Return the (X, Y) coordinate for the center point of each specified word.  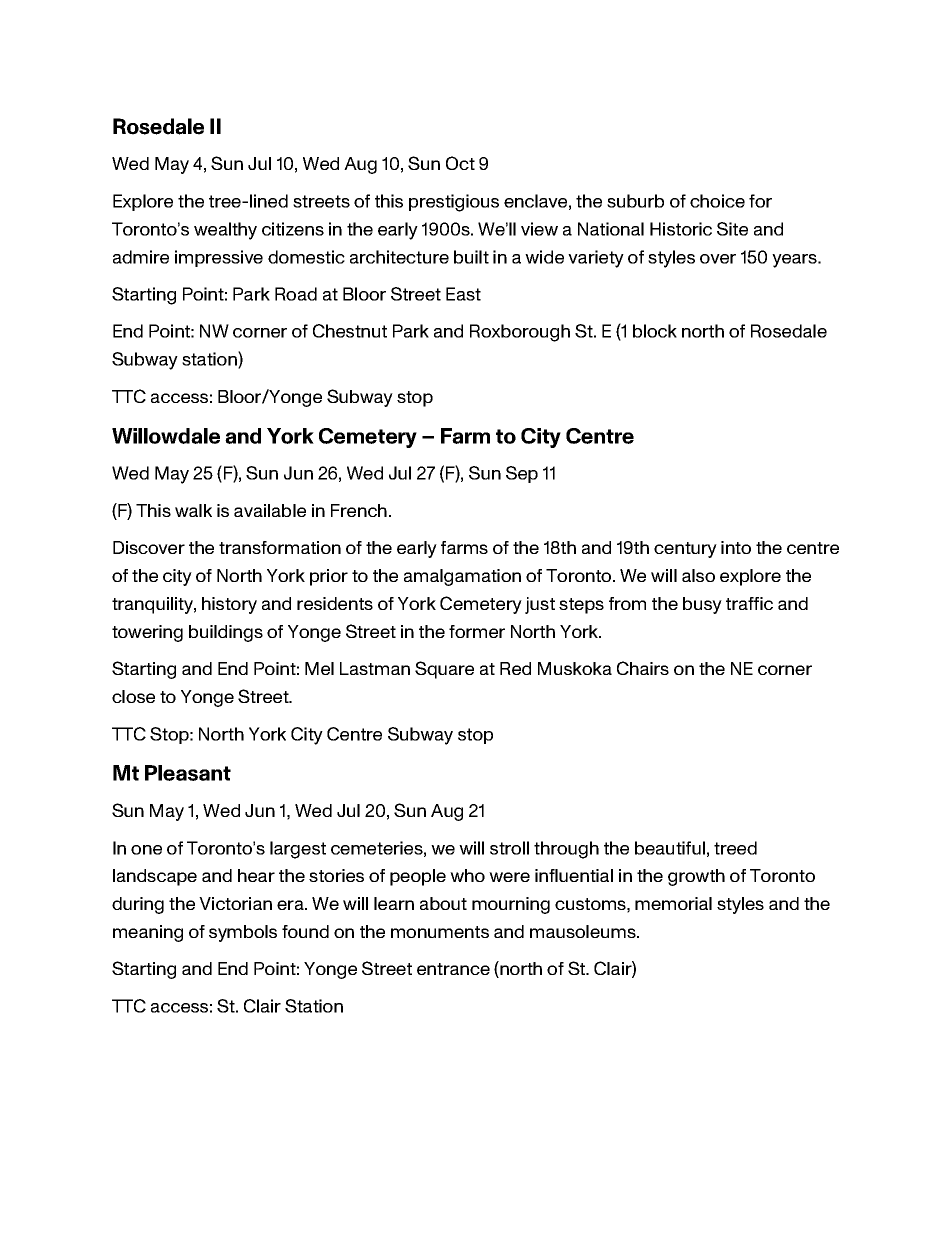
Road (296, 294)
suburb (635, 201)
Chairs (643, 668)
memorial (673, 903)
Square (444, 670)
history (229, 605)
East (463, 294)
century (685, 550)
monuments (440, 932)
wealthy (225, 231)
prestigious (454, 203)
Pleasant (188, 773)
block (655, 331)
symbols (243, 933)
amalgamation (462, 577)
